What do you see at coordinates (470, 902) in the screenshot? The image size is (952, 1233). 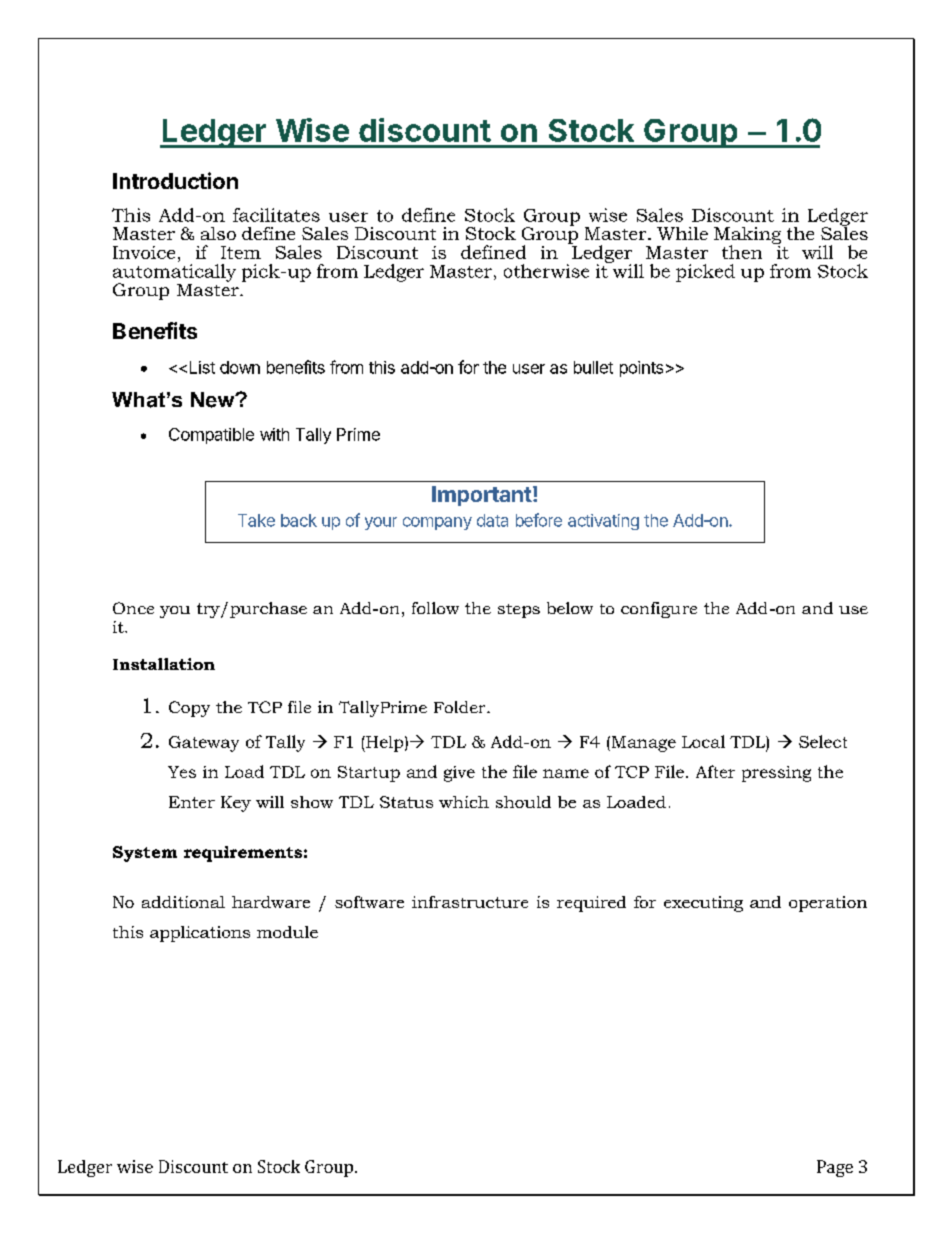 I see `infrastructure` at bounding box center [470, 902].
